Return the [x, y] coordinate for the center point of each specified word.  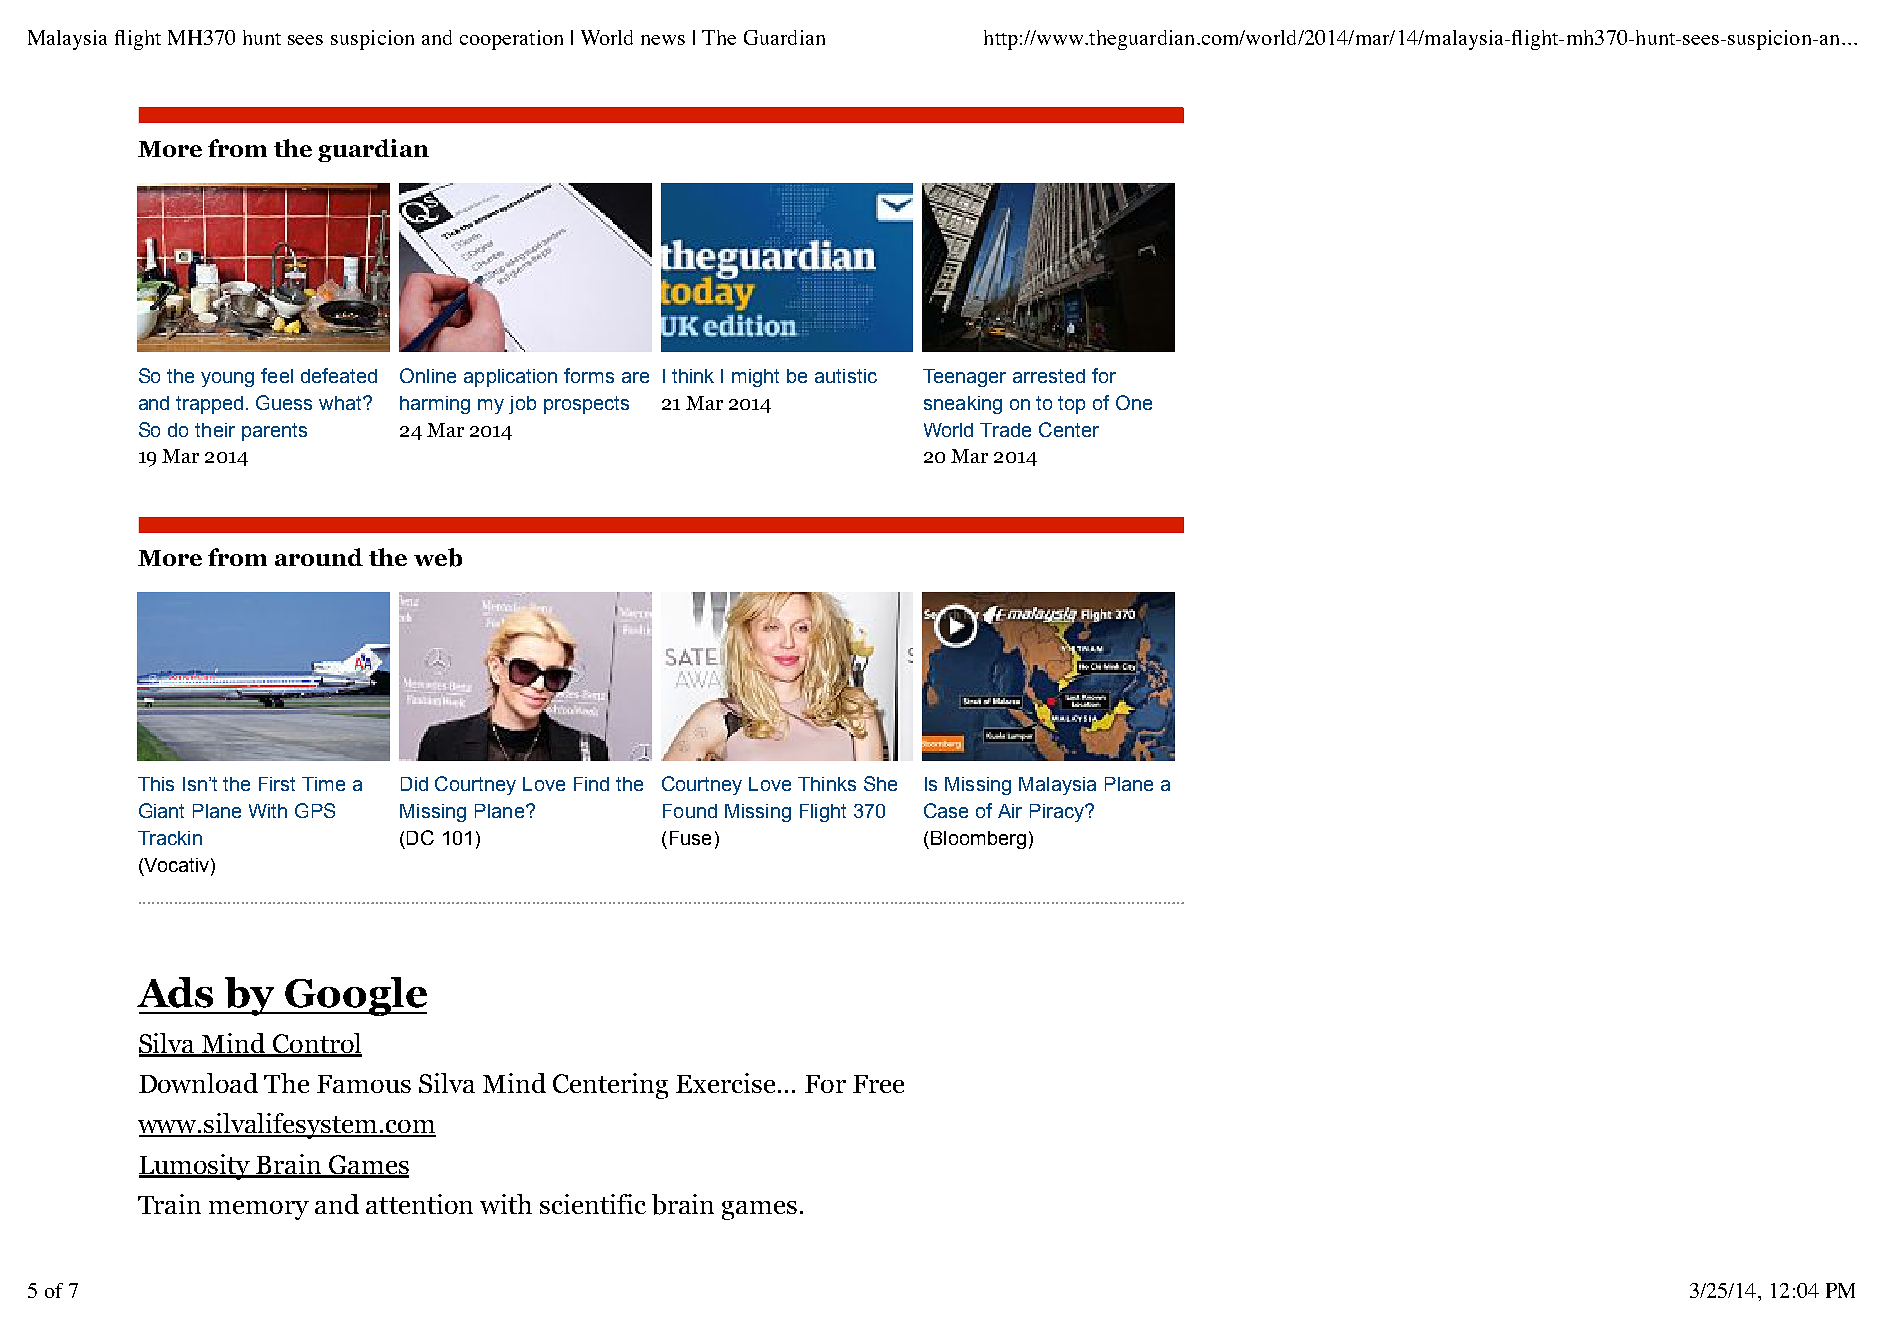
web [438, 557]
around [319, 557]
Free [878, 1084]
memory [259, 1210]
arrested [1049, 376]
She [880, 783]
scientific [593, 1204]
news [663, 40]
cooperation [511, 40]
